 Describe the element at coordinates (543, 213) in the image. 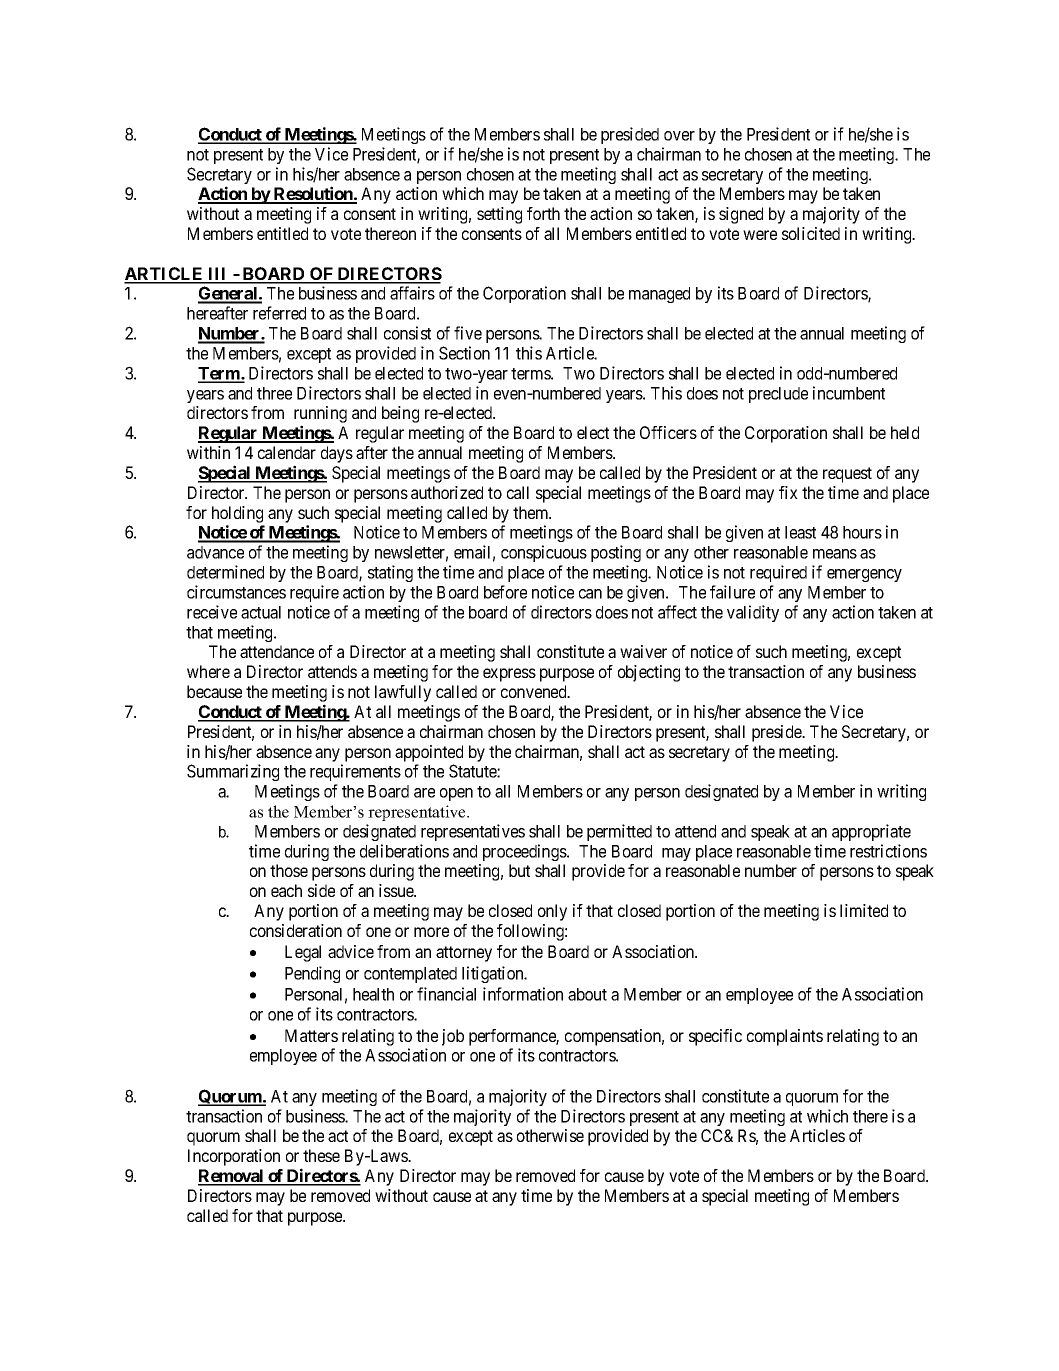

I see `forth` at that location.
